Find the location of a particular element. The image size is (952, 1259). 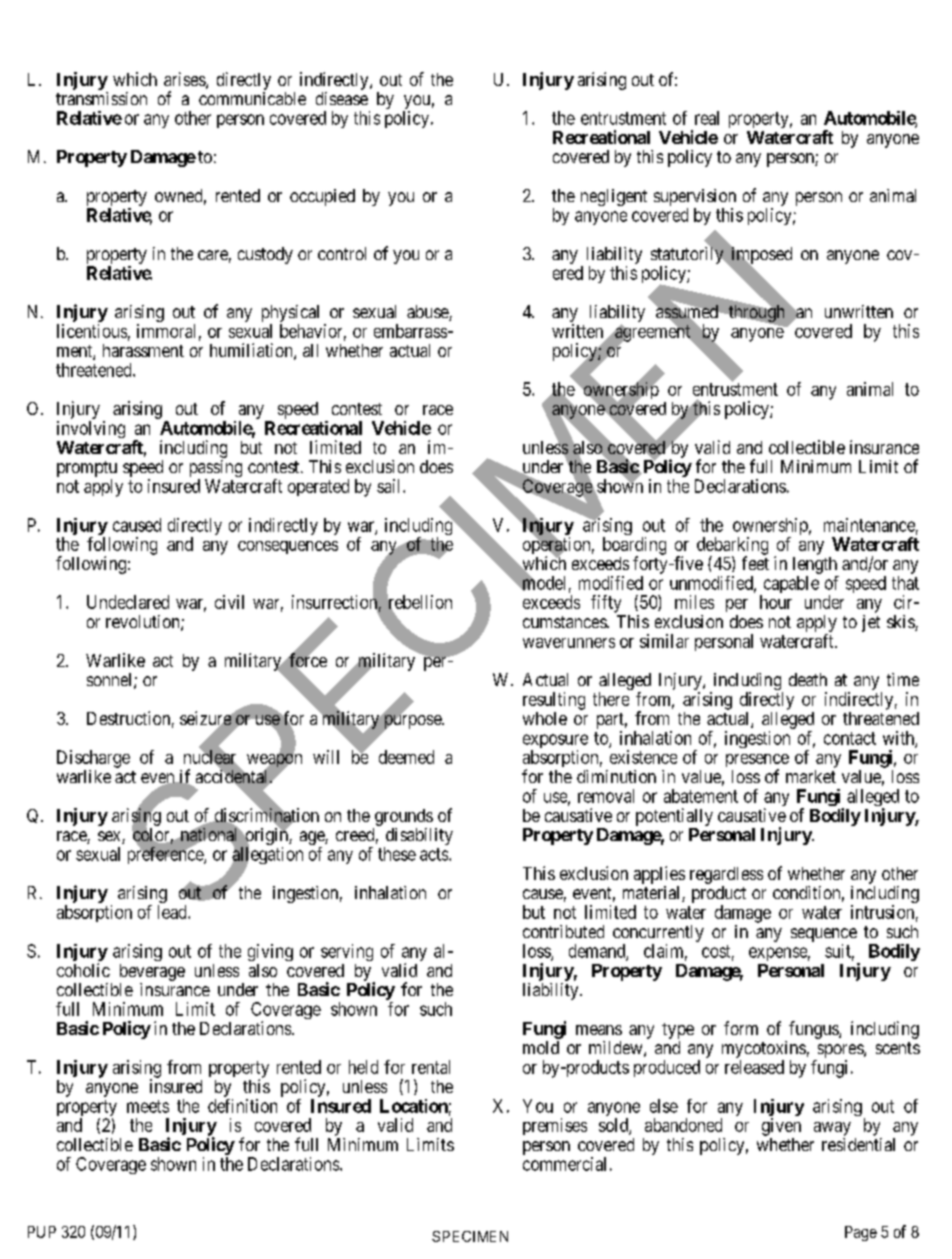

resulting is located at coordinates (554, 701).
